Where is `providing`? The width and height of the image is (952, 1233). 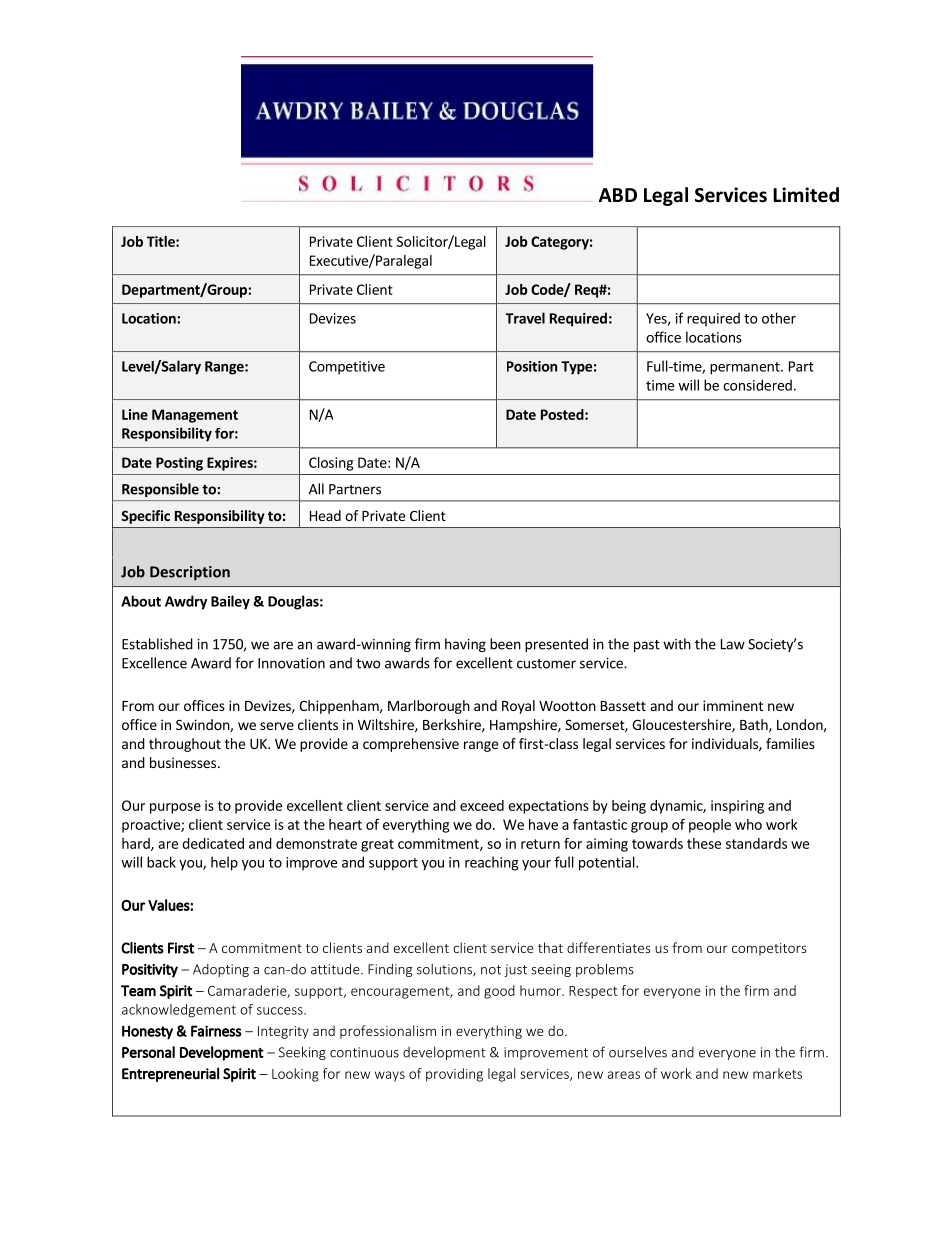
providing is located at coordinates (454, 1075).
